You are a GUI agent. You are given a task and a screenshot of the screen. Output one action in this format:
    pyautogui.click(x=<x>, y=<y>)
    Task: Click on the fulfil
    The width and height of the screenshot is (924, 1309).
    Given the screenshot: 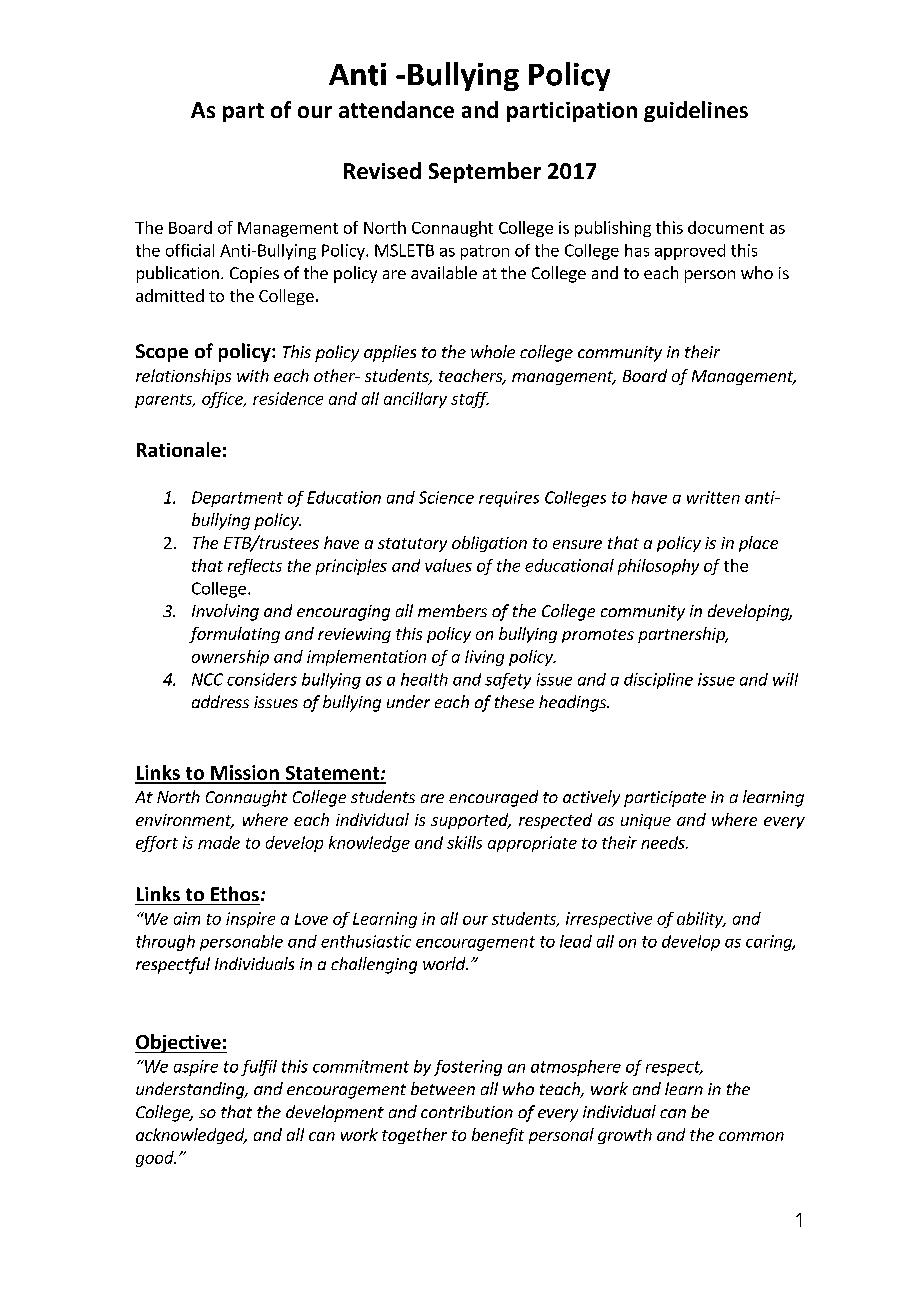 What is the action you would take?
    pyautogui.click(x=259, y=1068)
